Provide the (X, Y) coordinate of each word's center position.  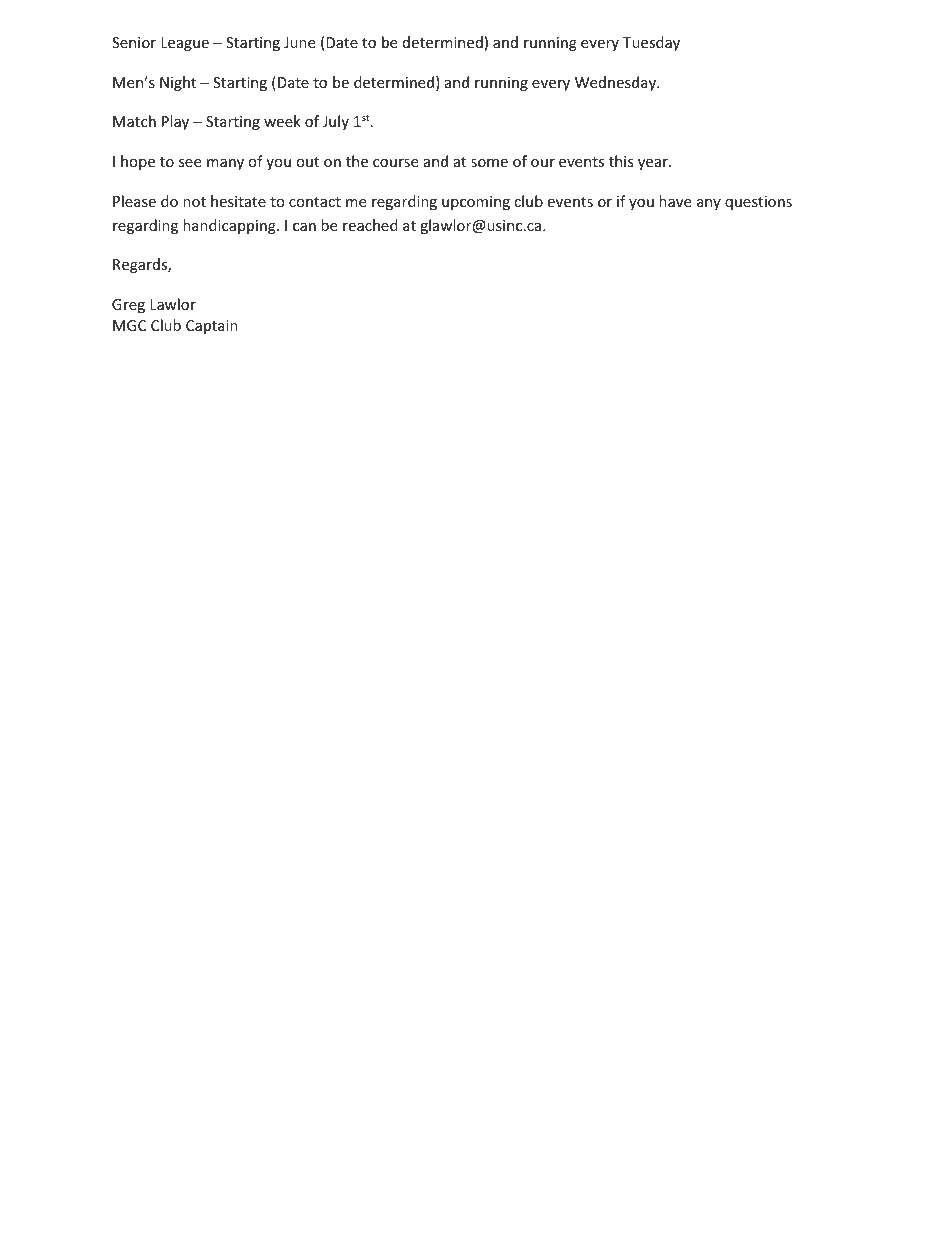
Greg (128, 306)
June (299, 42)
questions (758, 203)
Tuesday (651, 43)
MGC (129, 325)
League (185, 44)
